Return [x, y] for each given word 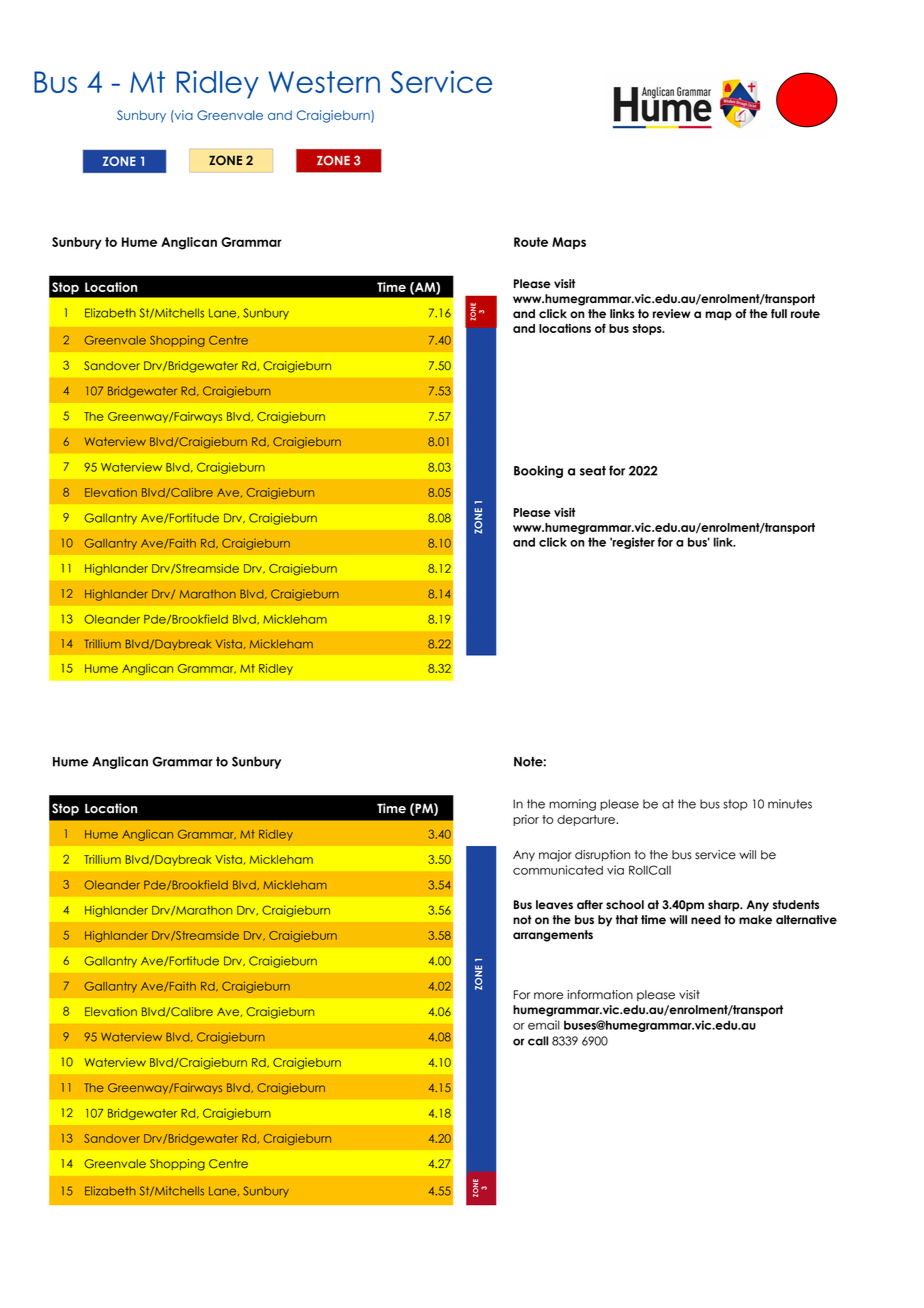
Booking [538, 471]
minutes [790, 804]
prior [526, 820]
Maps [569, 243]
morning [572, 805]
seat [593, 471]
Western [324, 82]
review [671, 314]
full [779, 313]
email [544, 1025]
